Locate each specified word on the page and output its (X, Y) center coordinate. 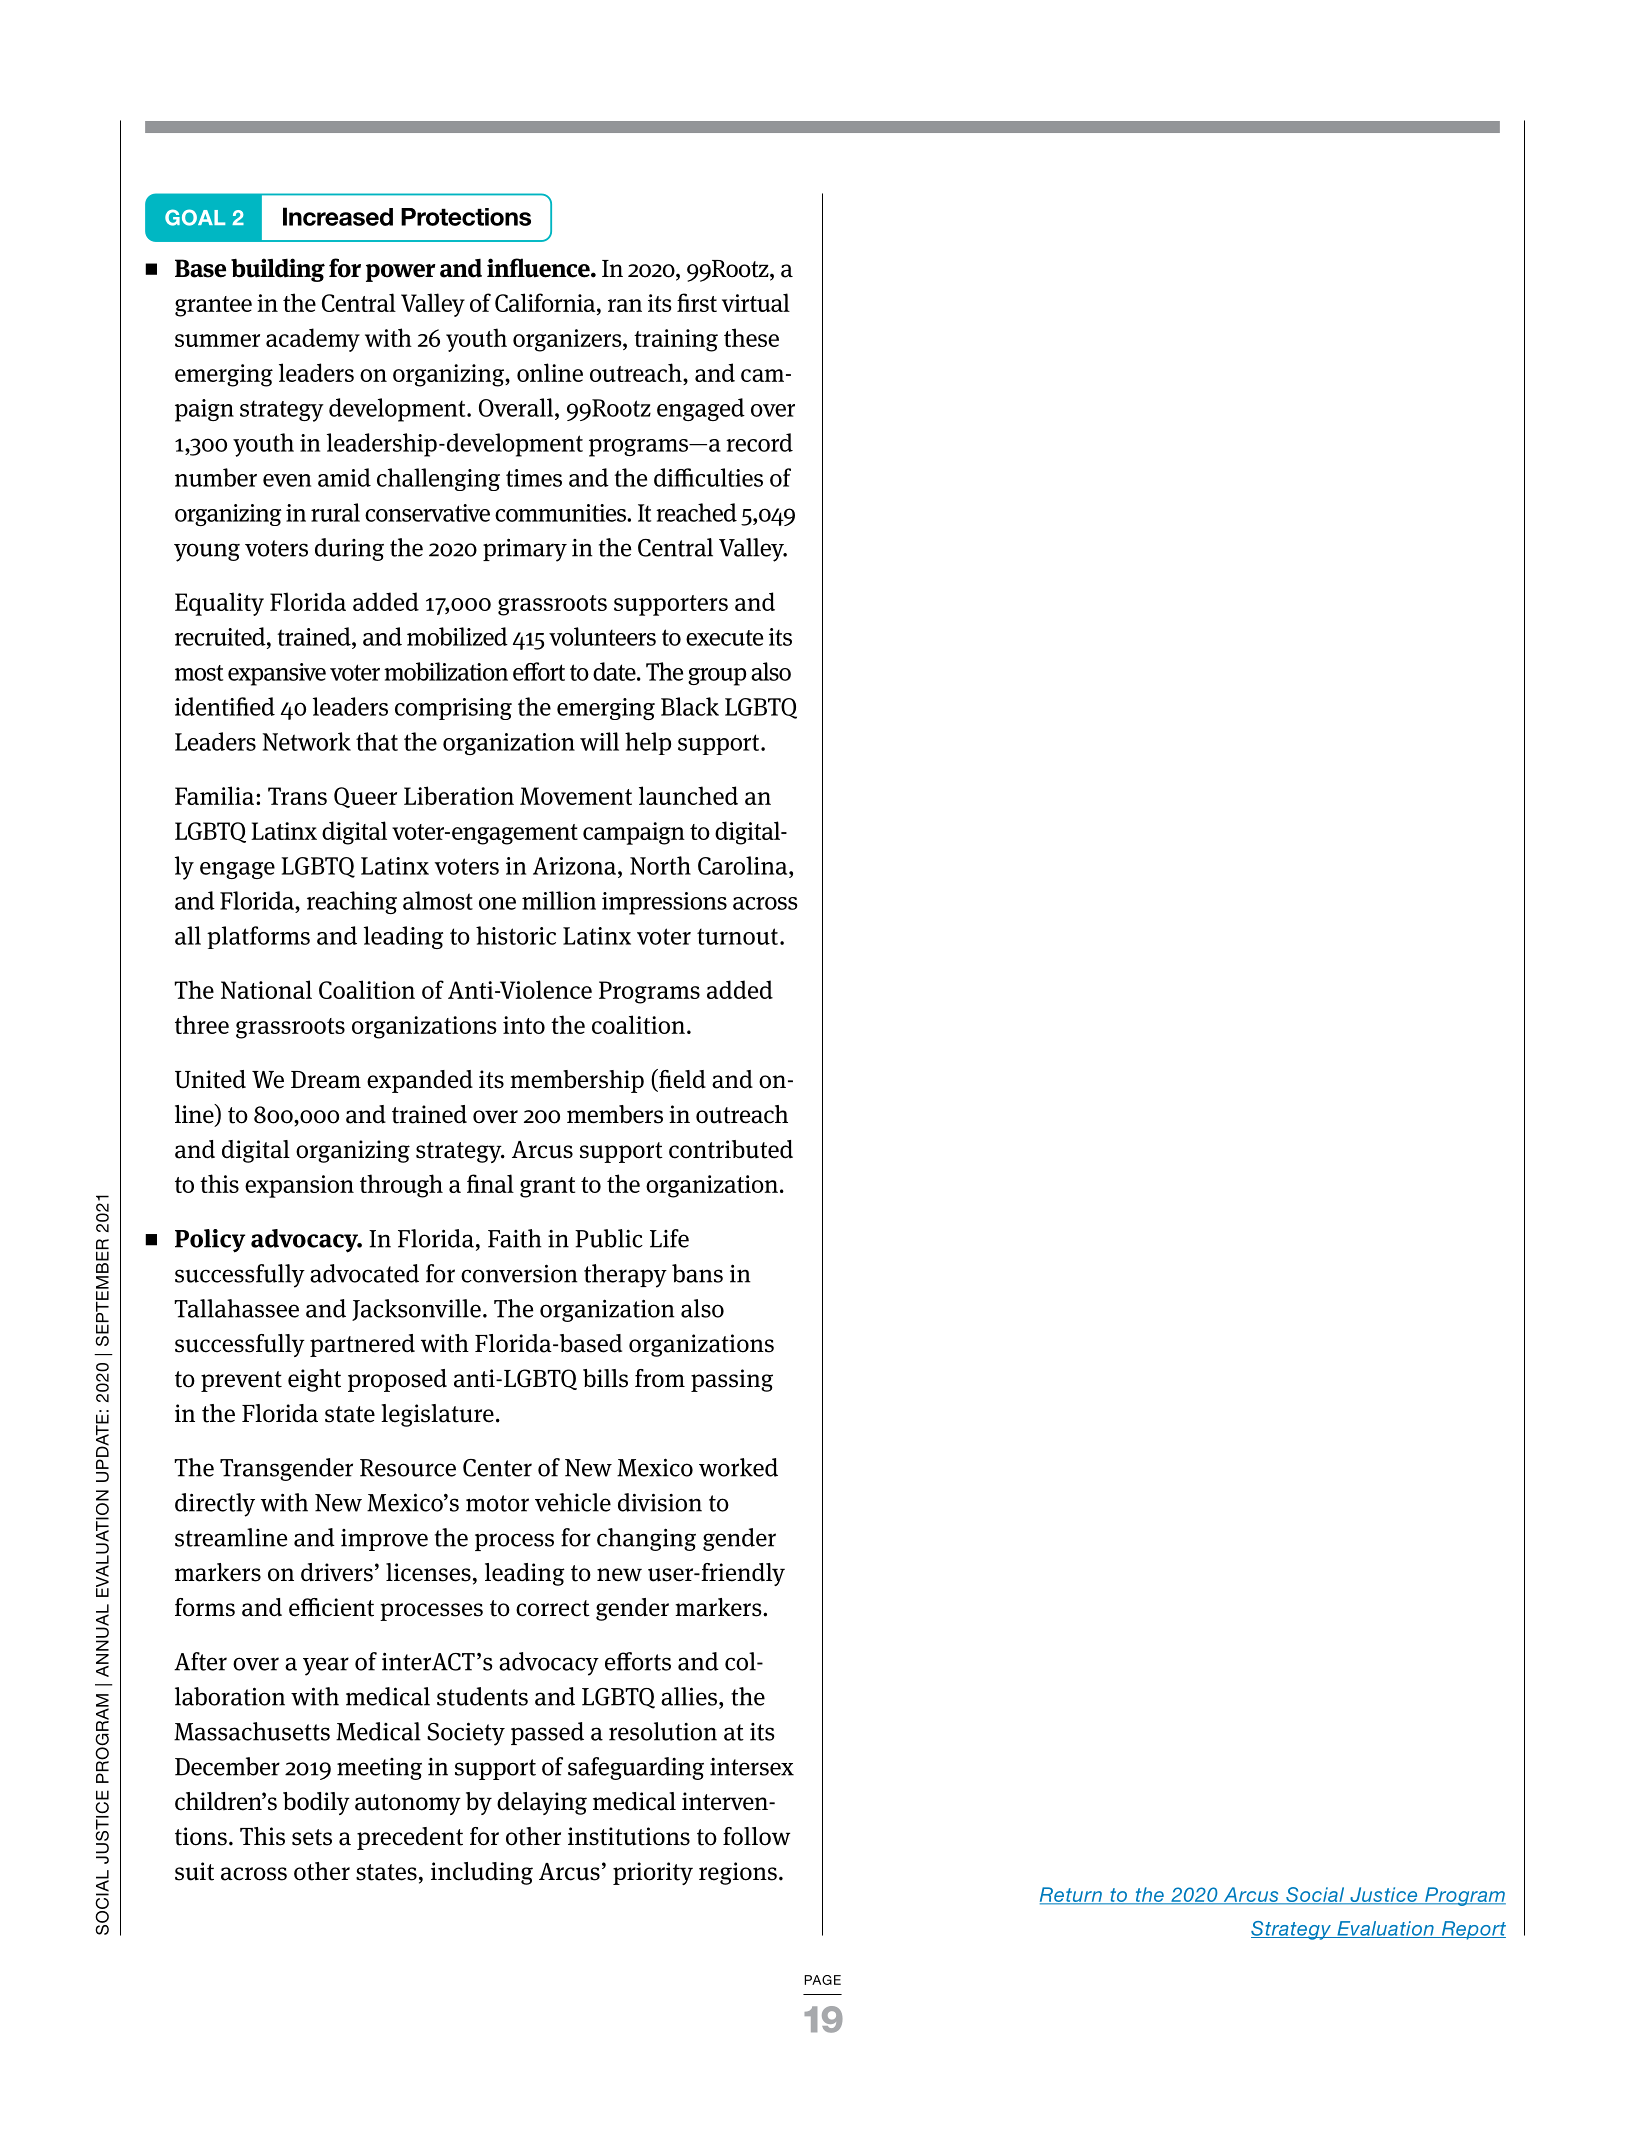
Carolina (744, 865)
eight (314, 1380)
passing (732, 1380)
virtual (756, 302)
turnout (737, 936)
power (401, 273)
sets (312, 1837)
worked (738, 1467)
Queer (365, 797)
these (751, 337)
